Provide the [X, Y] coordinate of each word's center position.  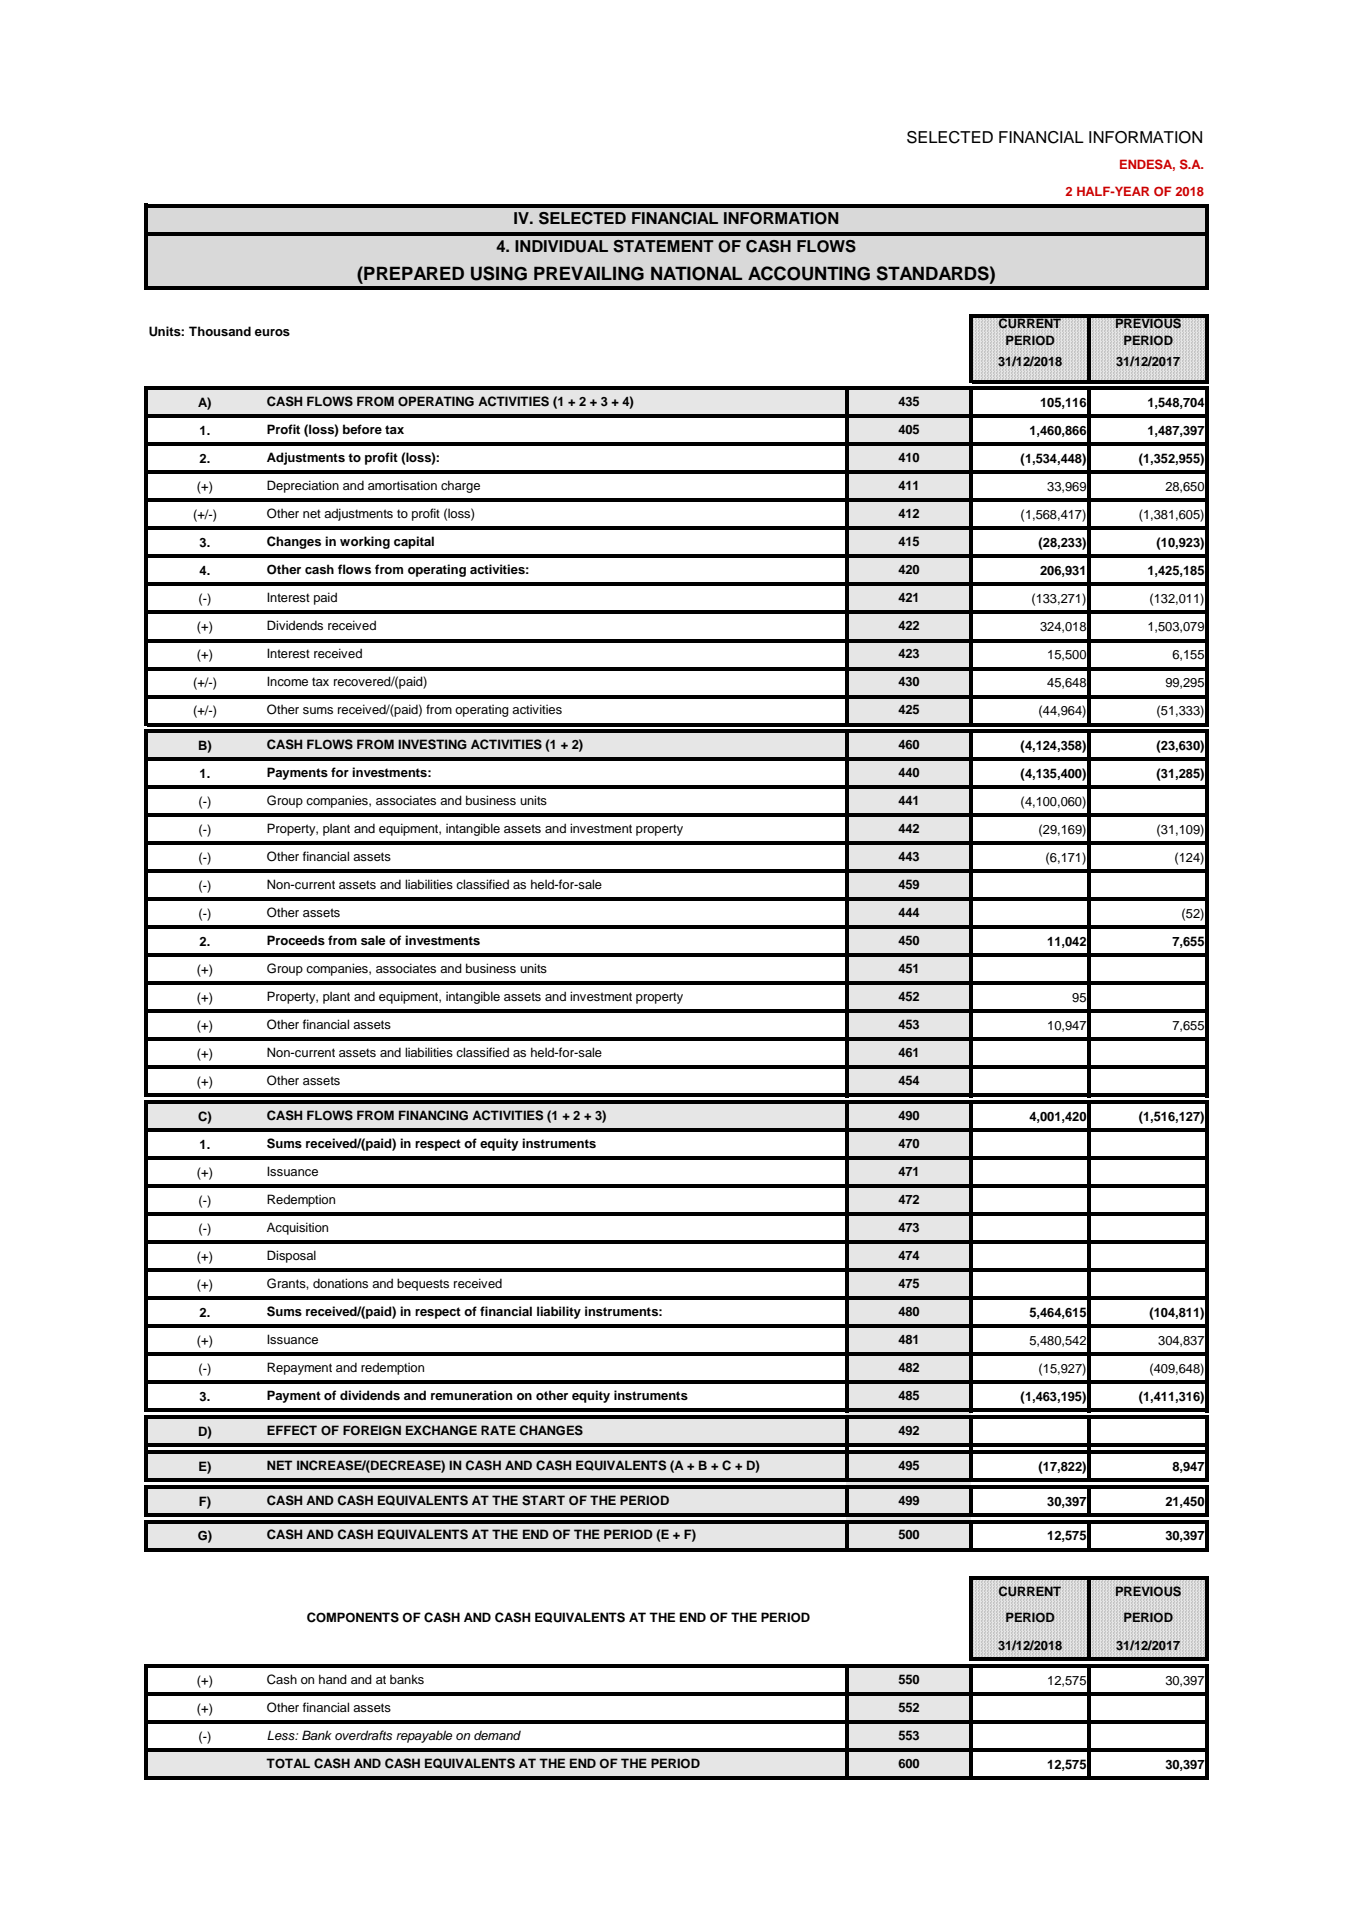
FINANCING [433, 1115]
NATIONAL [696, 273]
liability [559, 1312]
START [543, 1500]
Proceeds [296, 940]
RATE [498, 1430]
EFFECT [292, 1430]
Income [287, 681]
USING [499, 273]
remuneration [471, 1395]
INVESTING [432, 744]
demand [497, 1735]
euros [272, 332]
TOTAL [288, 1763]
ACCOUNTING [809, 273]
